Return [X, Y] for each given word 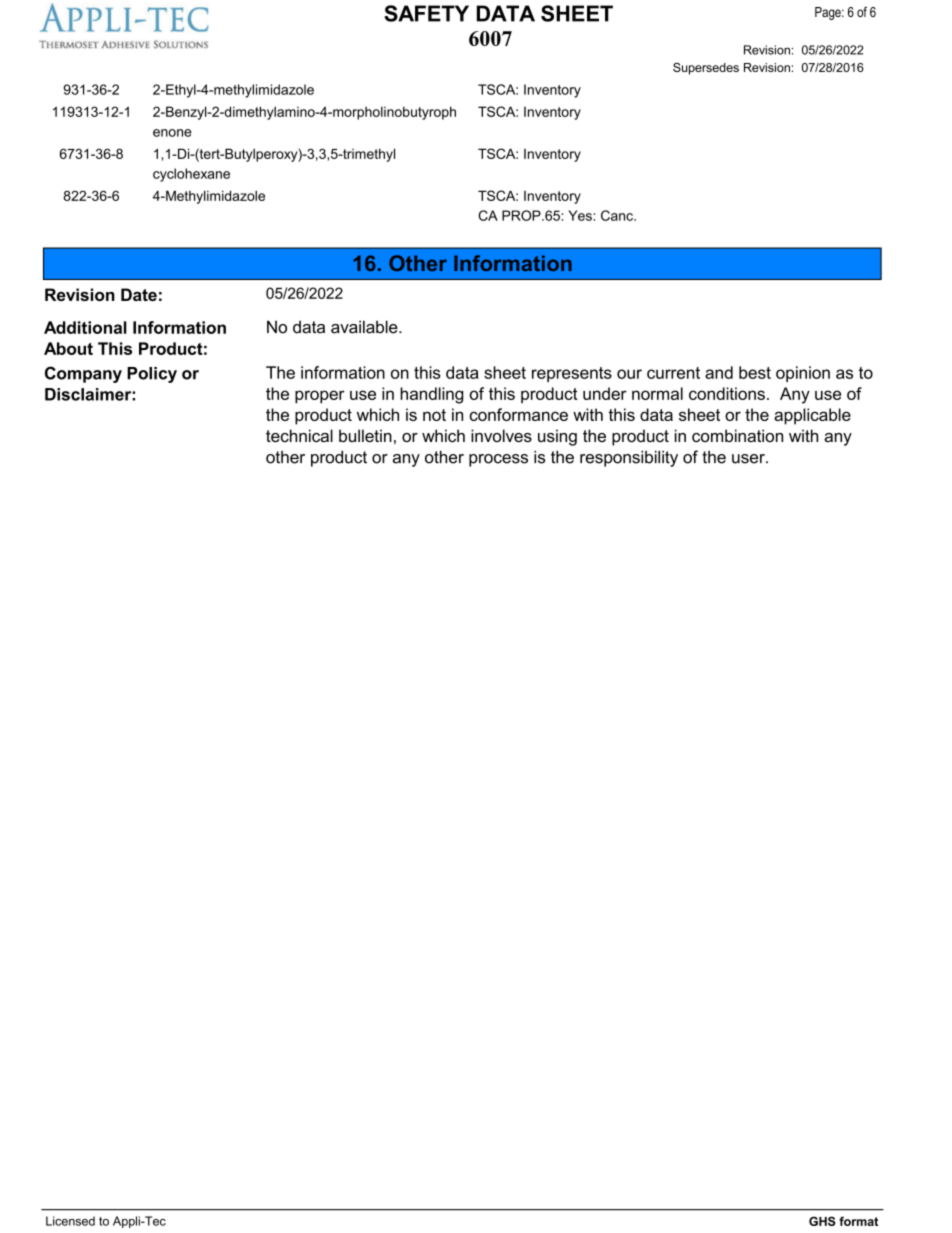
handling [431, 395]
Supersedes [706, 69]
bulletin [365, 435]
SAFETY [426, 13]
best [755, 372]
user [749, 459]
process [498, 460]
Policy [152, 375]
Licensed [70, 1221]
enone [172, 133]
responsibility [629, 459]
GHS [822, 1221]
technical [299, 436]
